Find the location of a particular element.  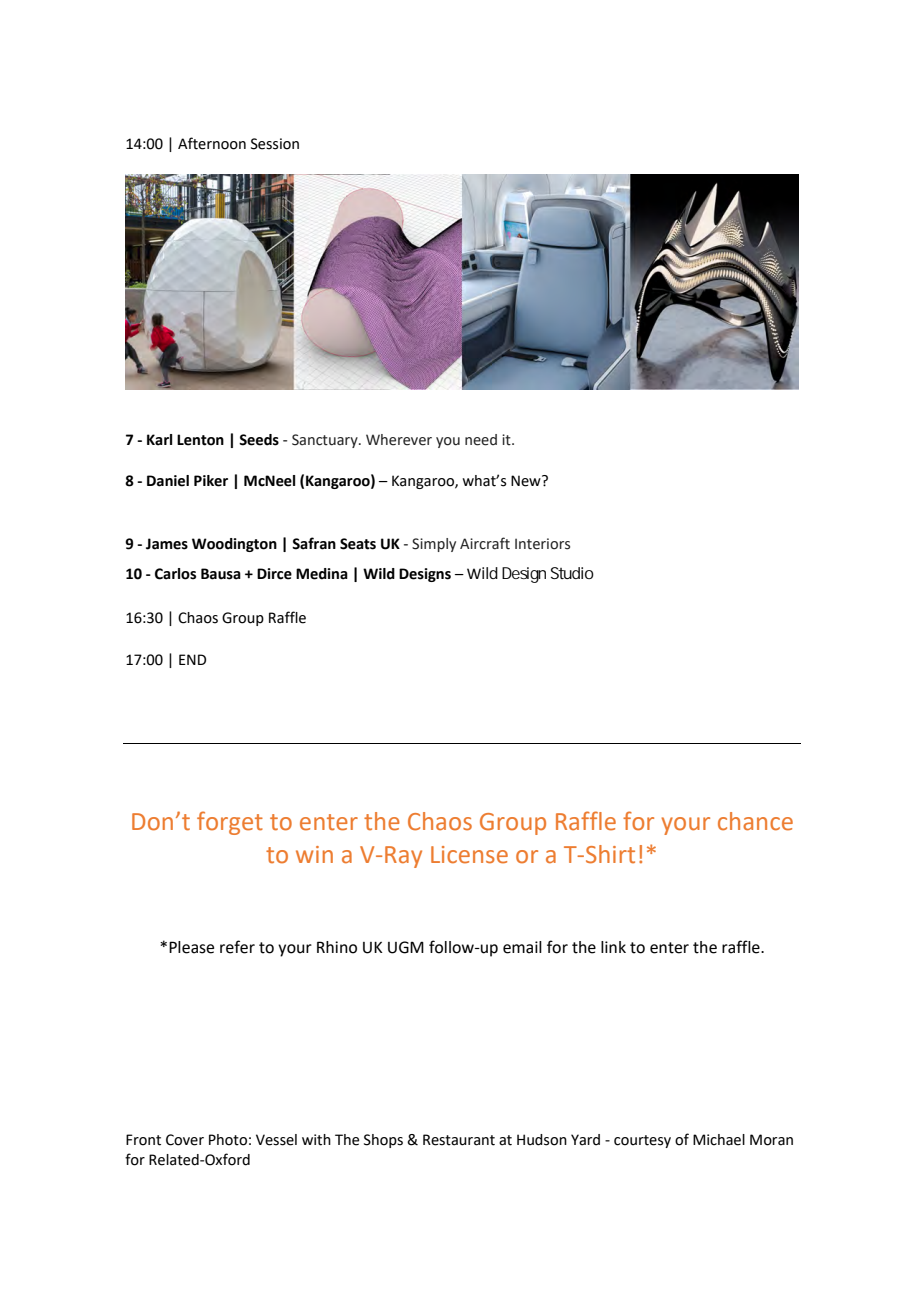

Session is located at coordinates (275, 144).
